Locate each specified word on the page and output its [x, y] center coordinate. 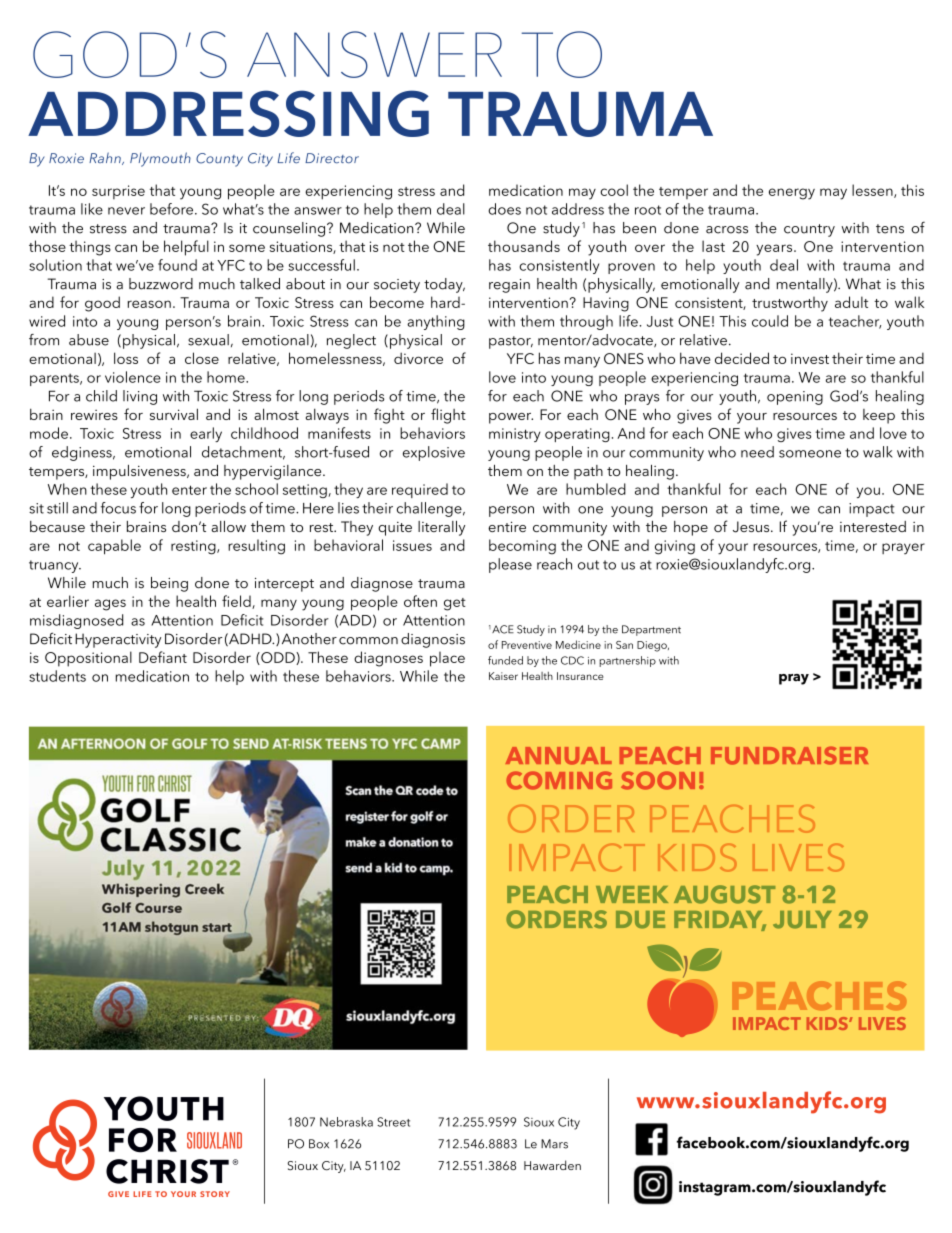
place [447, 659]
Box [319, 1144]
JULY [802, 920]
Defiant [163, 657]
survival [174, 414]
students [57, 676]
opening [795, 398]
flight [448, 416]
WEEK [632, 894]
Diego [653, 646]
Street [393, 1122]
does [504, 209]
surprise [118, 192]
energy [792, 194]
